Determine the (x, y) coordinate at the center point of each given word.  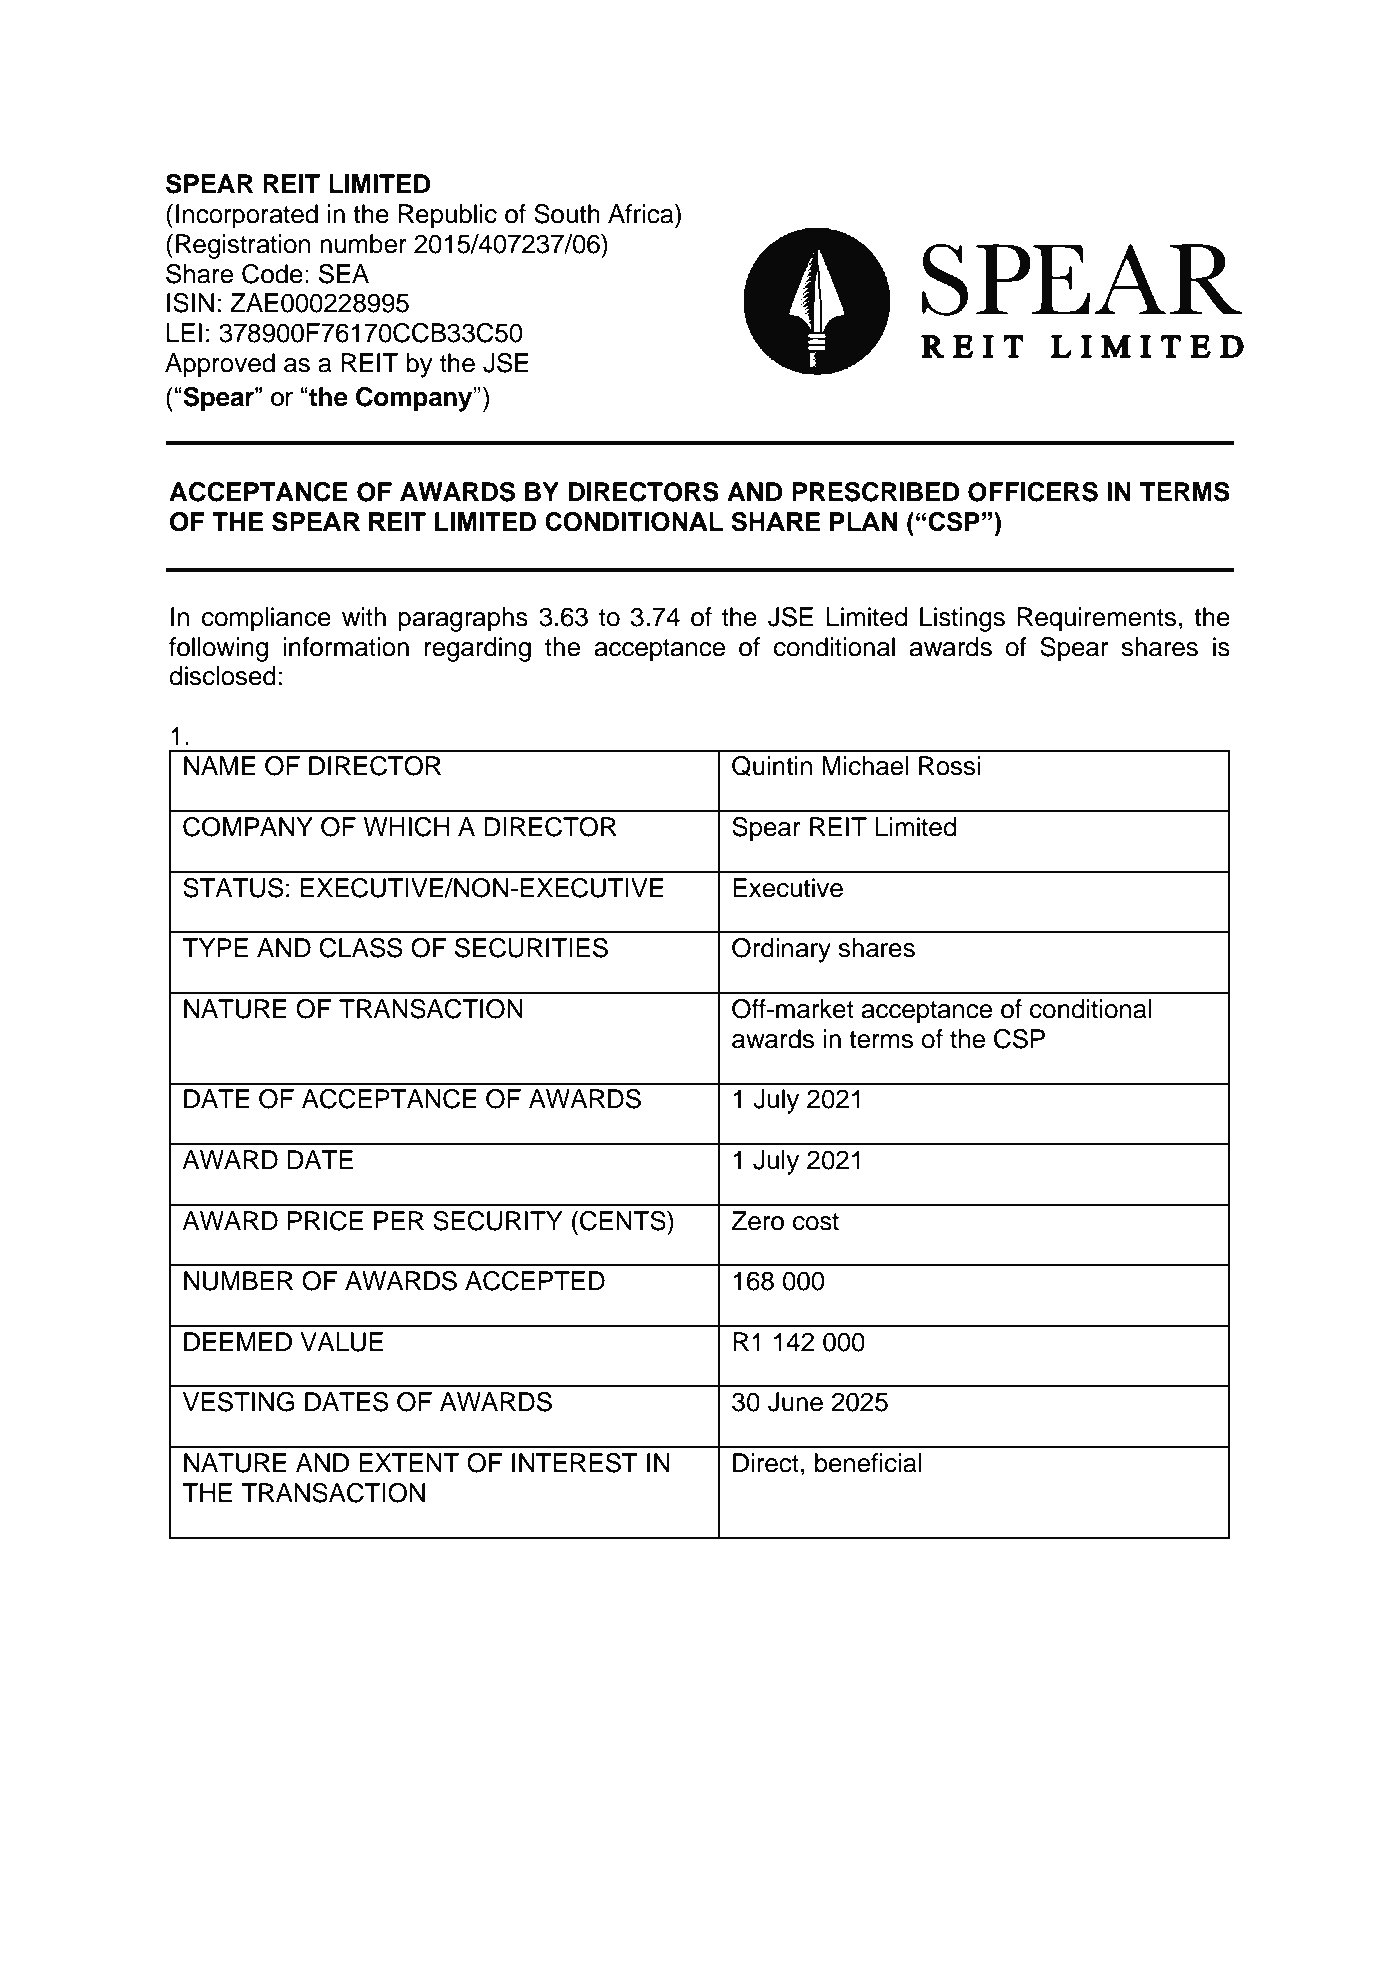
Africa (642, 214)
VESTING (238, 1402)
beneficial (868, 1463)
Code (272, 274)
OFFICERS (1033, 492)
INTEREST (575, 1463)
